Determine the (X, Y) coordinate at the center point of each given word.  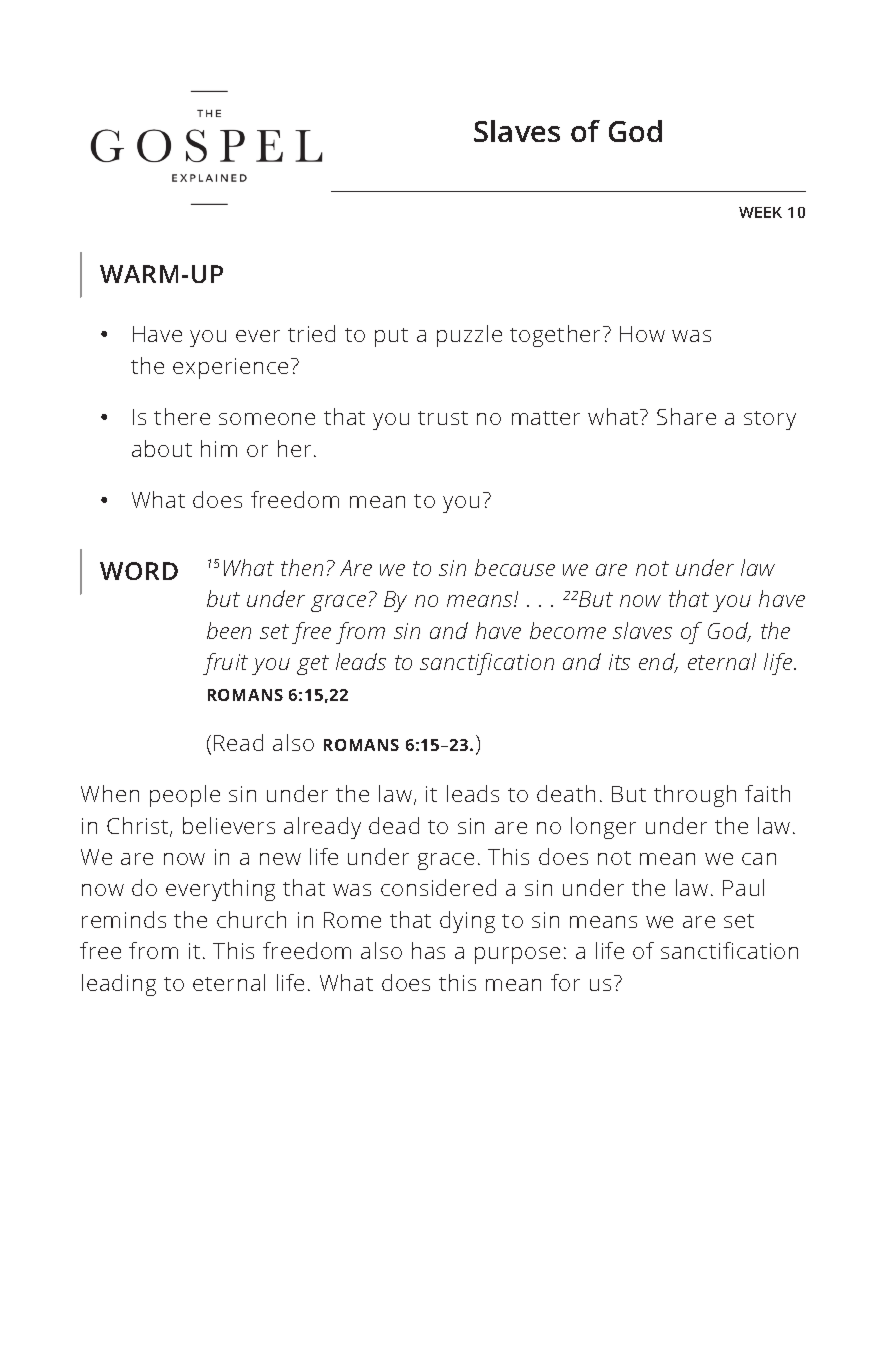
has (428, 950)
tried (311, 333)
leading (119, 985)
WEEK (760, 212)
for (565, 982)
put (391, 337)
